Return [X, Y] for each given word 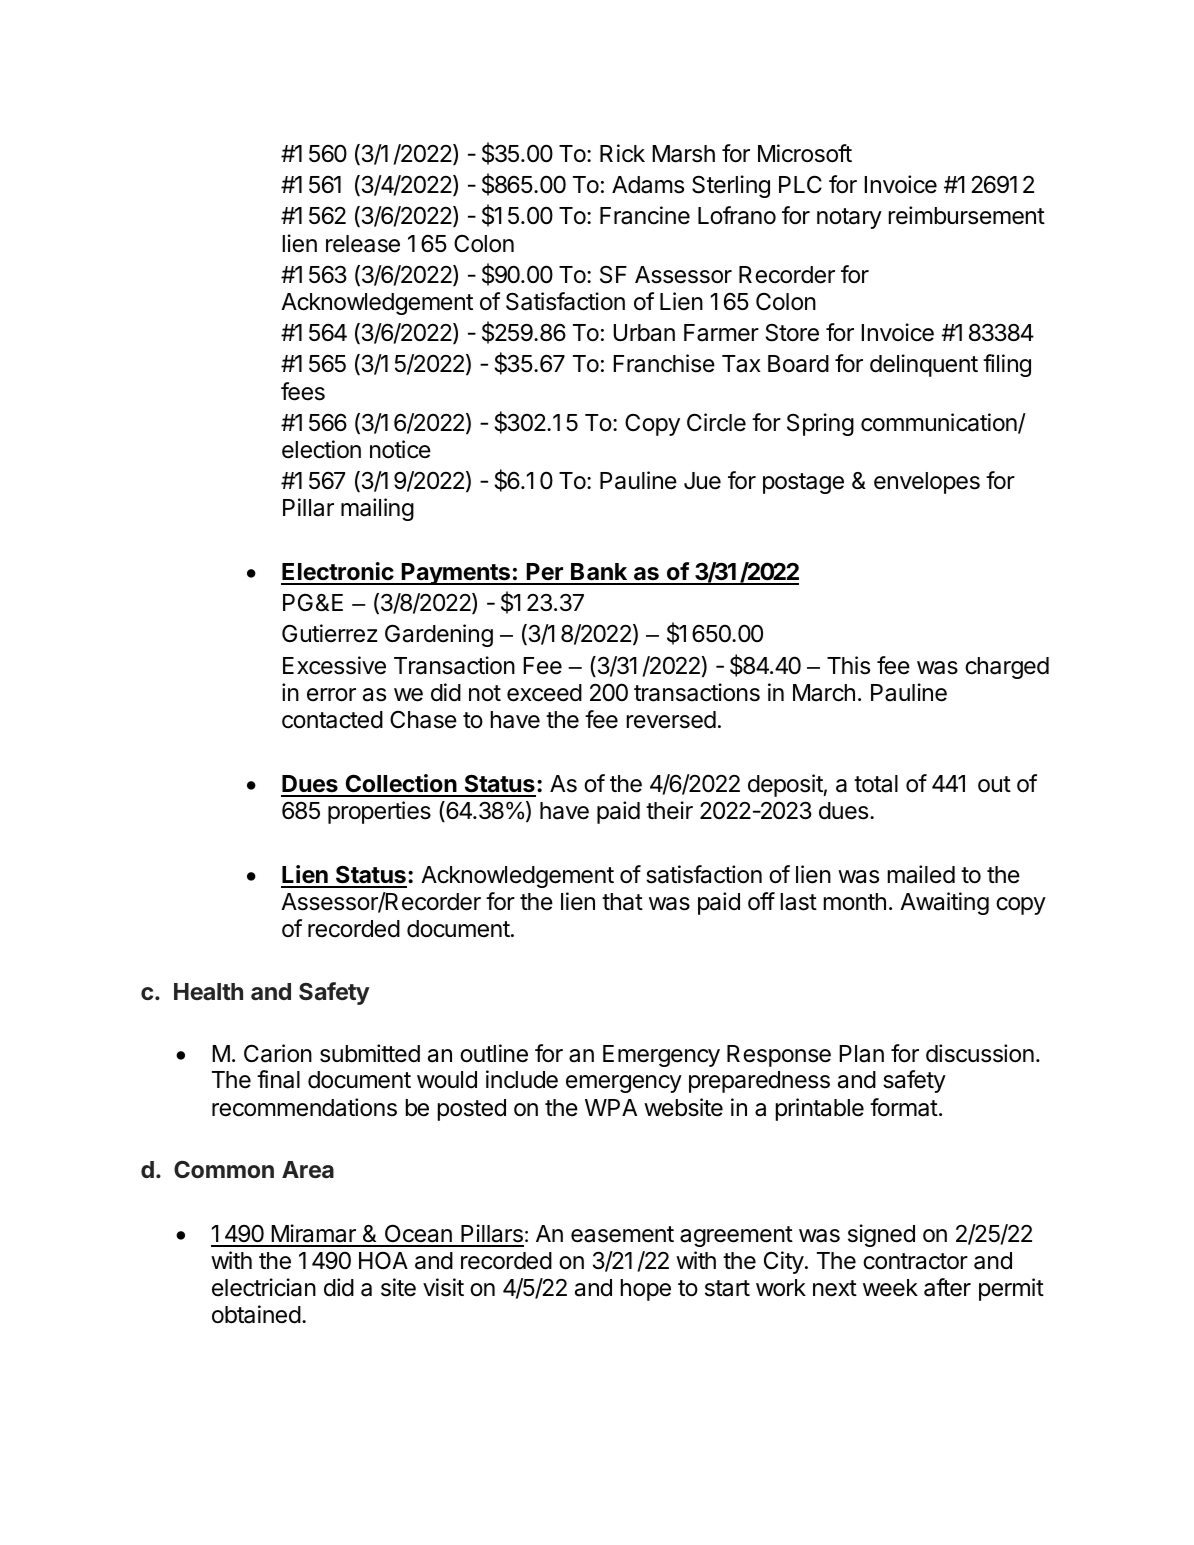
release [363, 244]
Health [208, 991]
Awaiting [944, 903]
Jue [702, 481]
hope [646, 1290]
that [622, 902]
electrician [264, 1287]
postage [803, 483]
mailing [377, 509]
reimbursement [967, 215]
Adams [648, 185]
